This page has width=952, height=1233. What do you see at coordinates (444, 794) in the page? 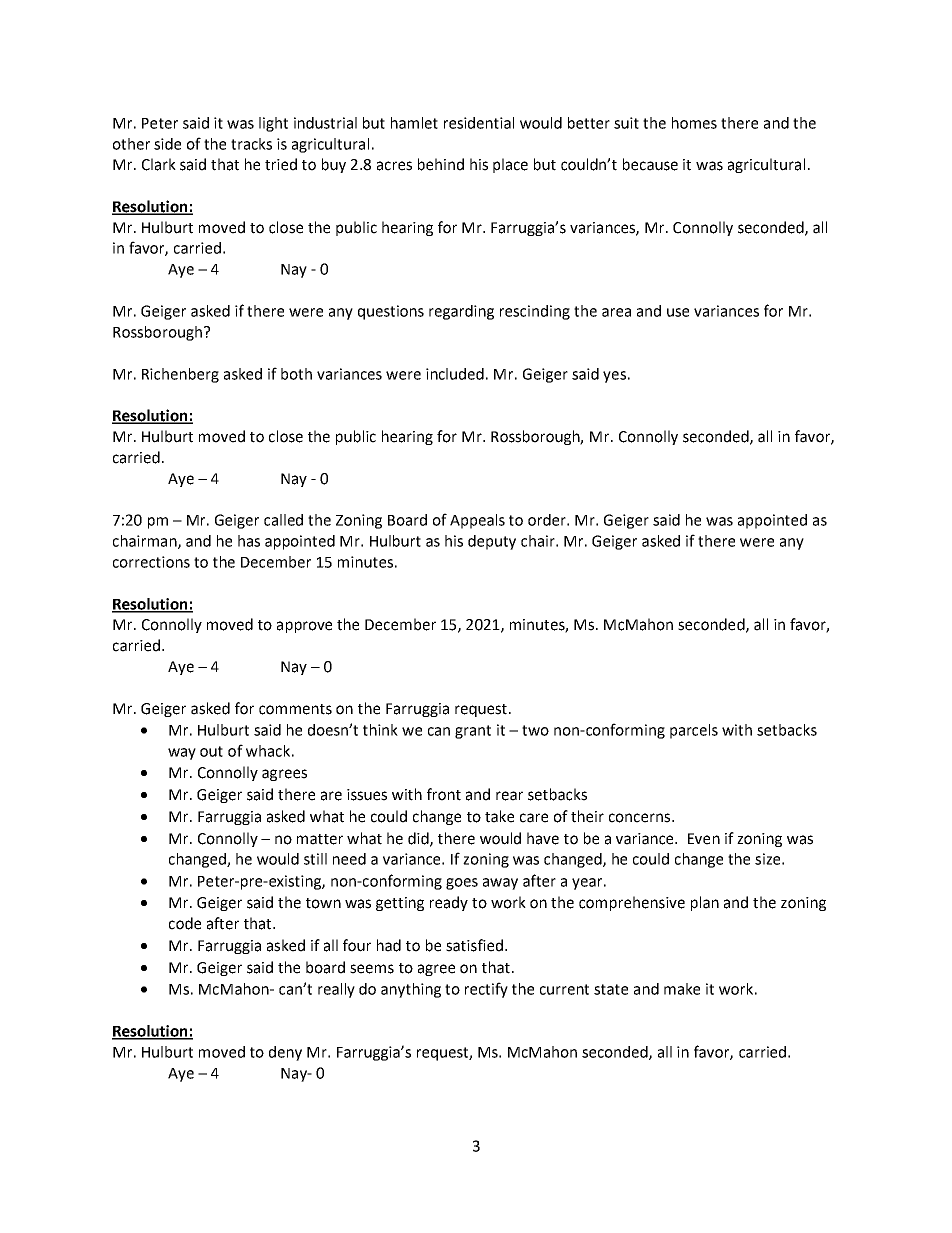
I see `front` at bounding box center [444, 794].
